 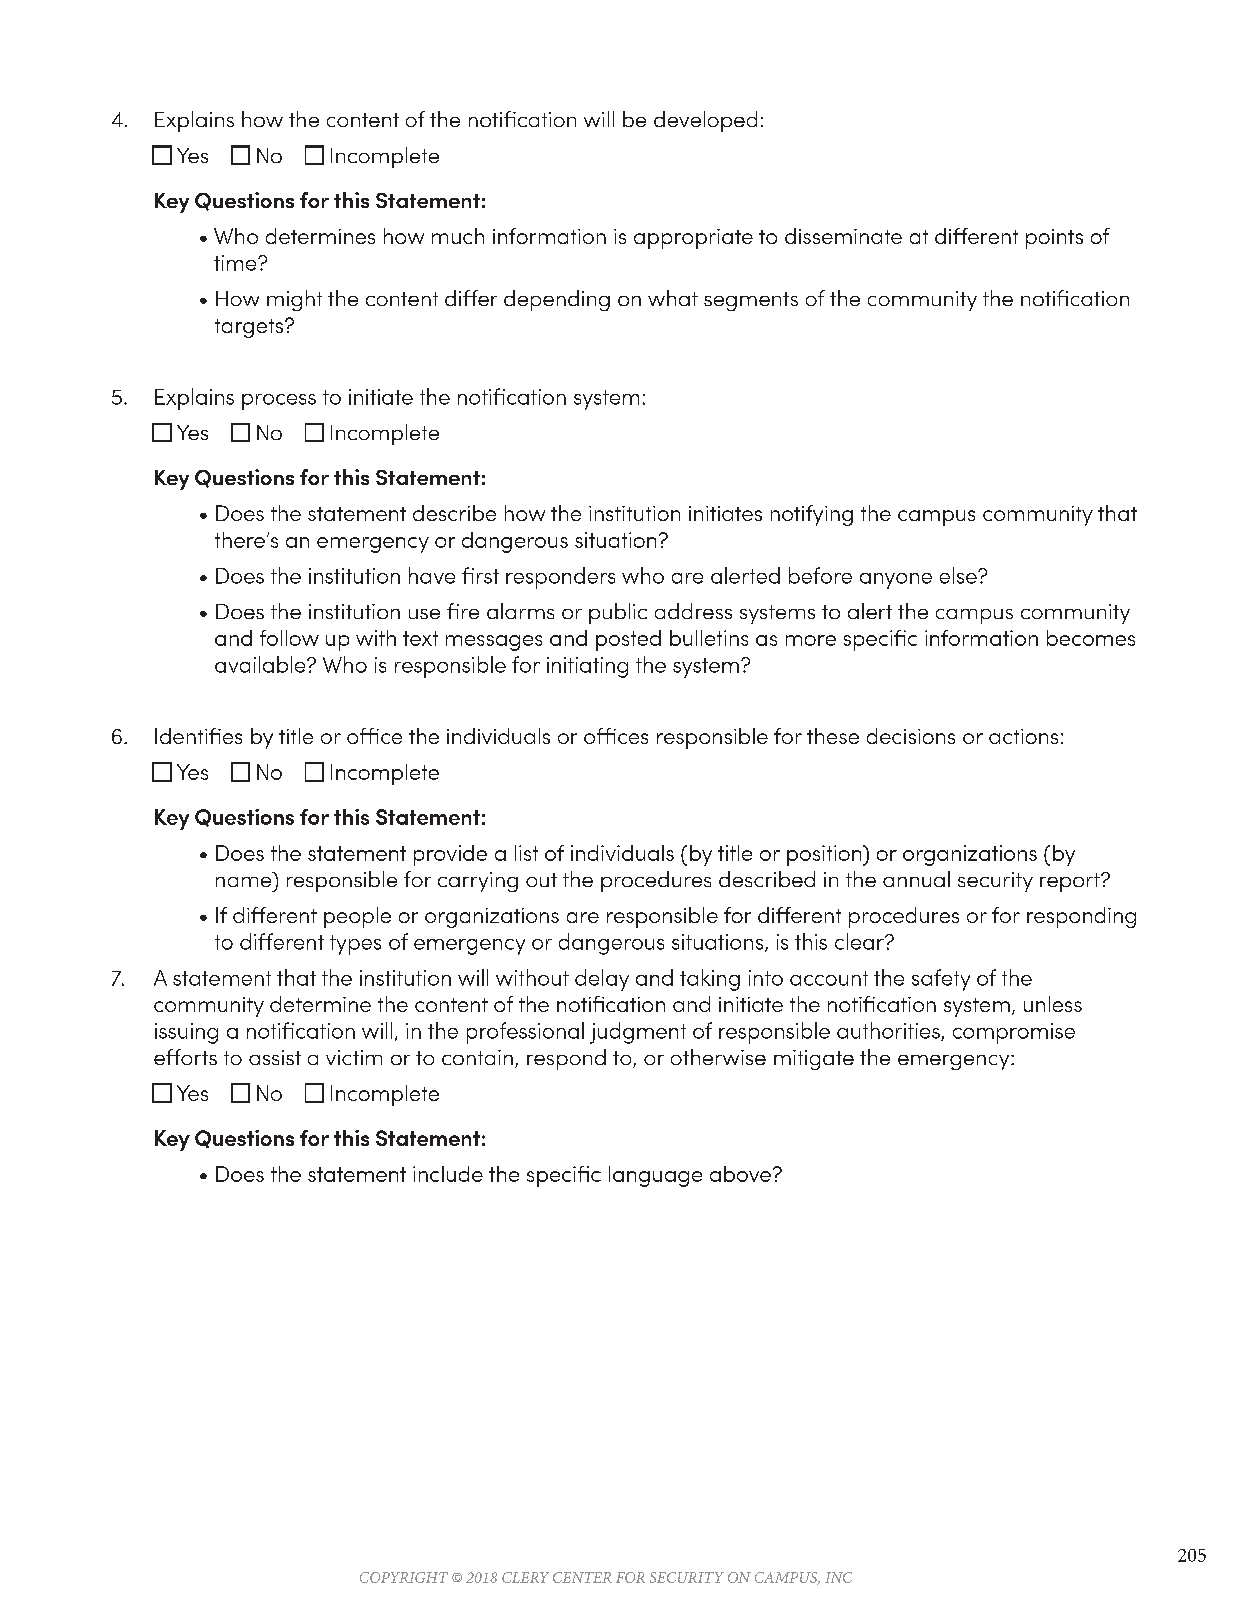 What do you see at coordinates (236, 263) in the screenshot?
I see `time` at bounding box center [236, 263].
